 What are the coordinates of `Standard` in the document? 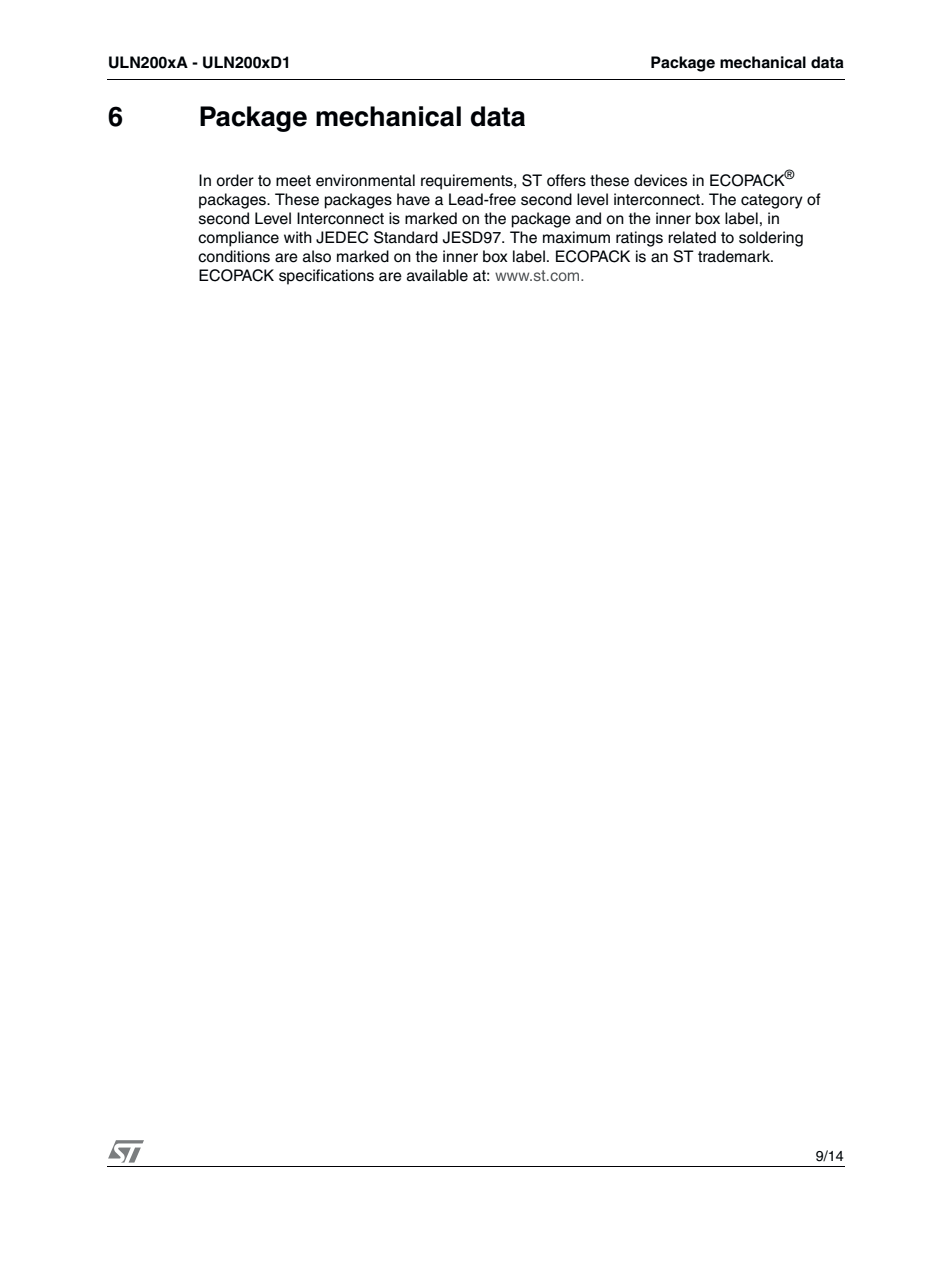 It's located at (406, 237).
